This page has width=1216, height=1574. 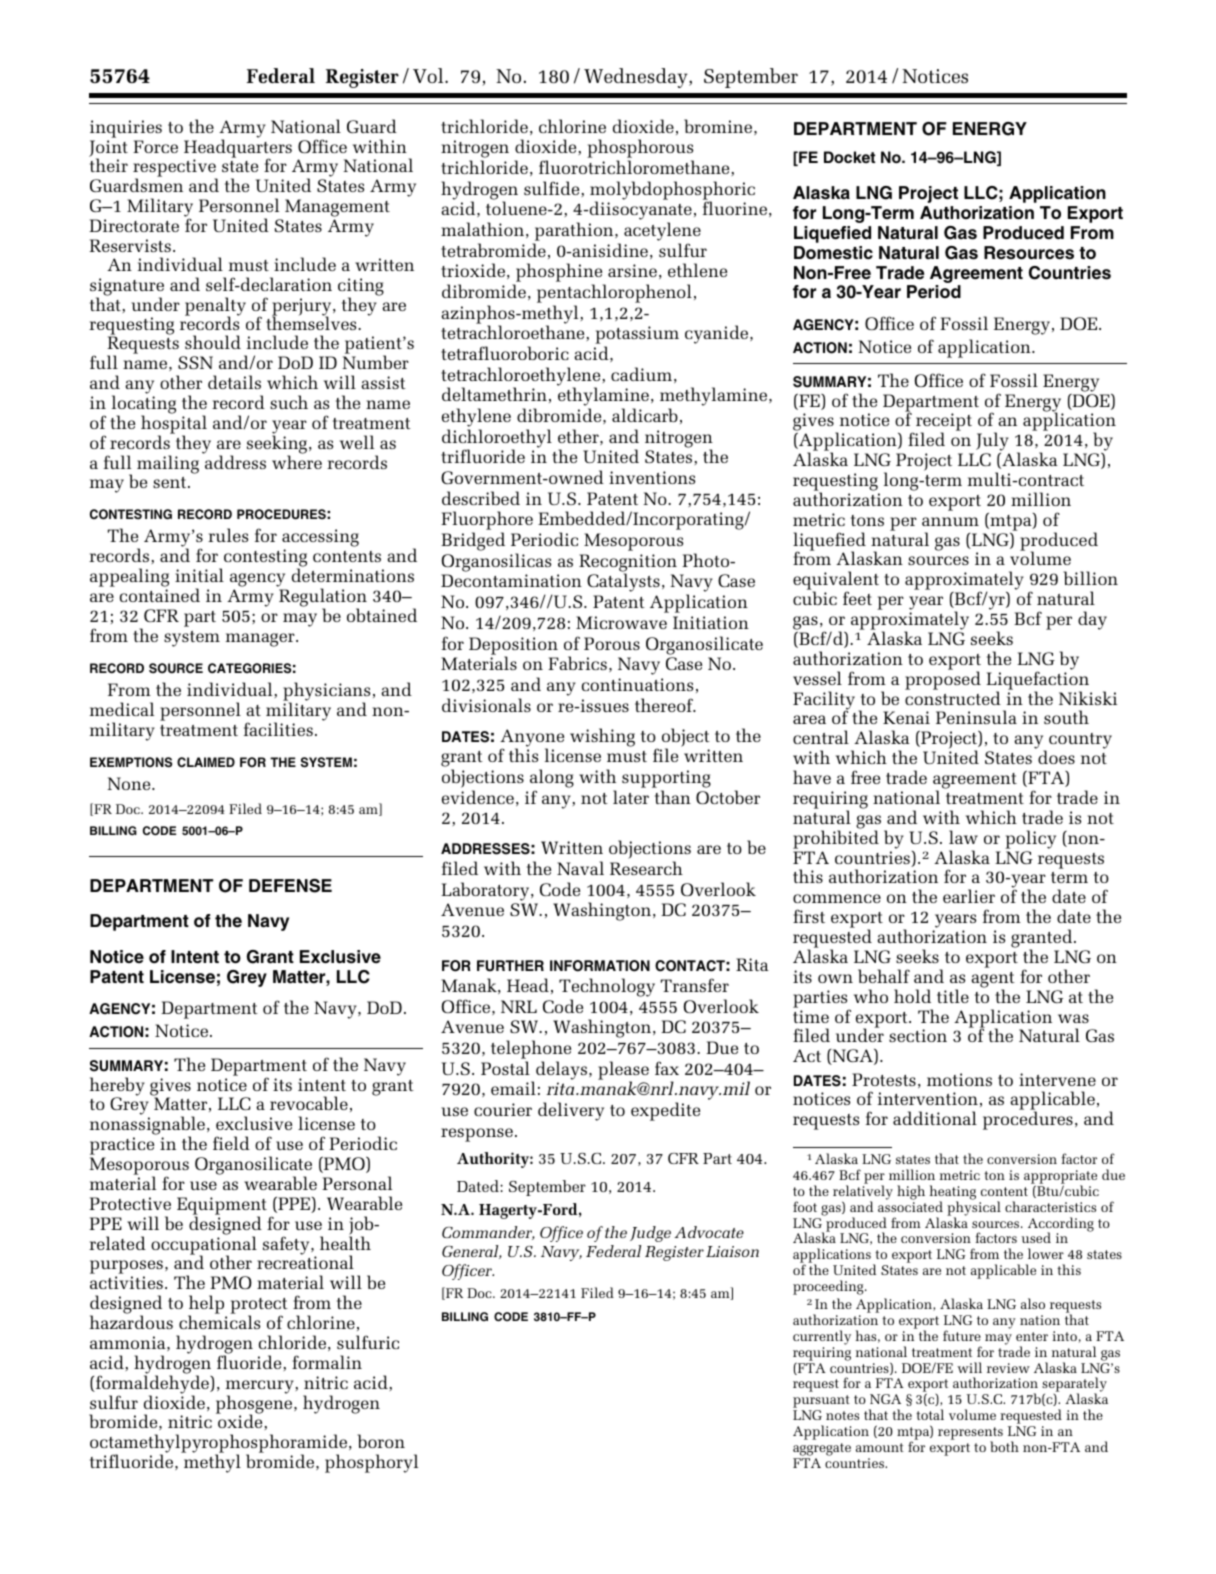 What do you see at coordinates (155, 146) in the page?
I see `Force` at bounding box center [155, 146].
